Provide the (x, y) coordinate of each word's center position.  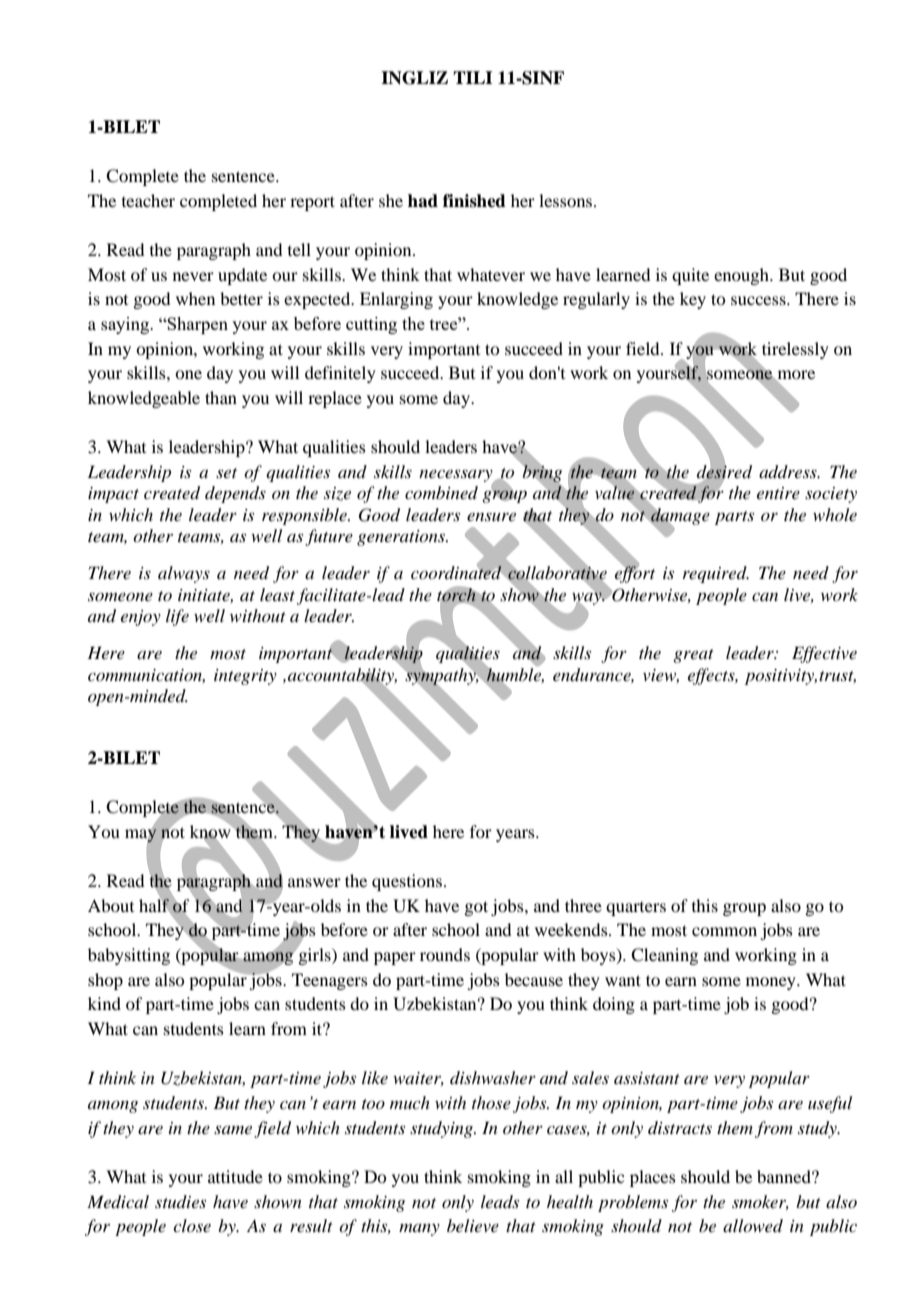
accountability (342, 677)
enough (742, 276)
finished (474, 201)
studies (180, 1201)
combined (441, 492)
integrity (245, 677)
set (226, 473)
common (724, 931)
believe (473, 1225)
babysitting (129, 956)
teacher (148, 200)
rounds (445, 954)
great (693, 656)
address (789, 472)
